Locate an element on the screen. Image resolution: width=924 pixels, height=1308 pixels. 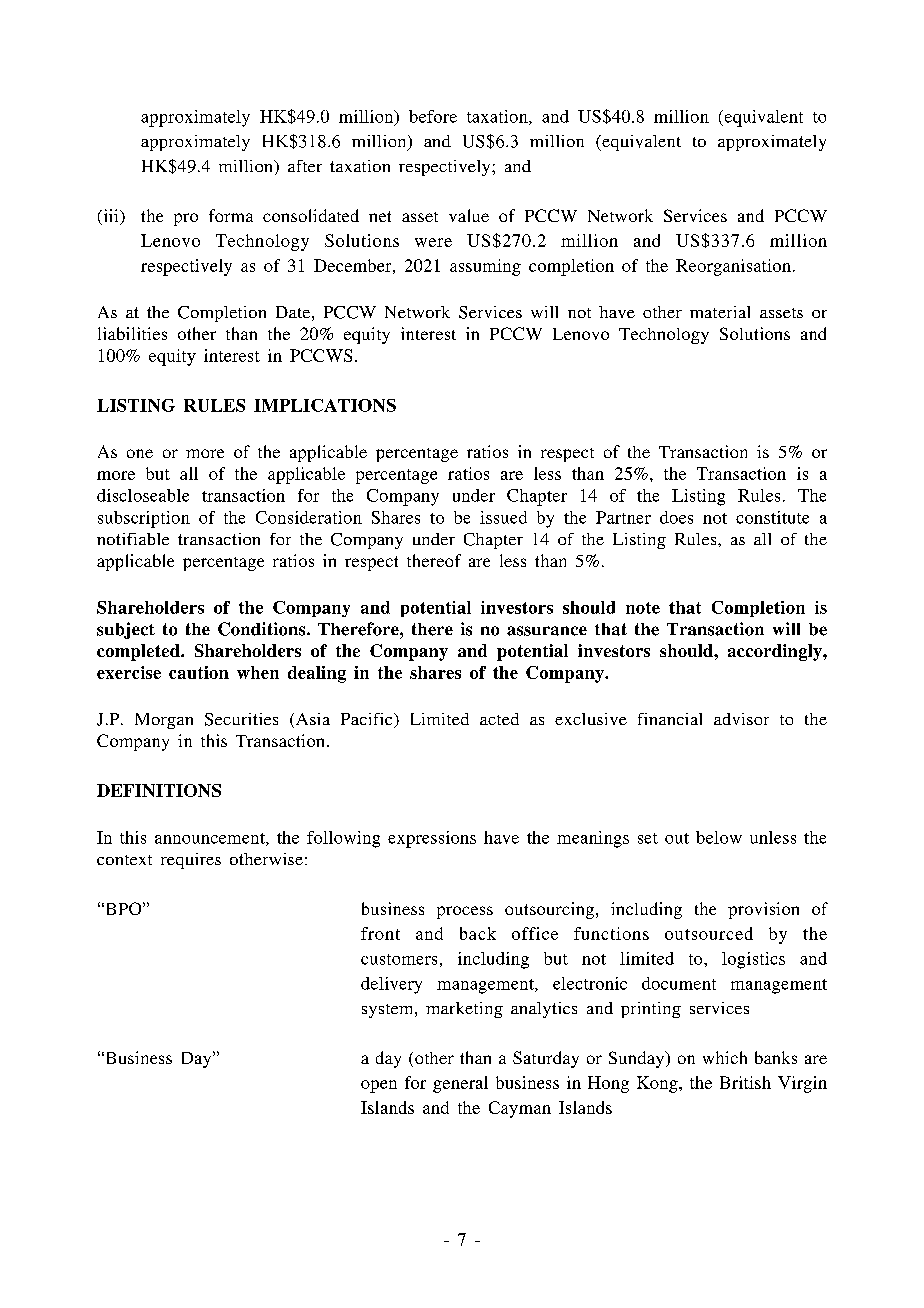
Reorganisation is located at coordinates (733, 267).
